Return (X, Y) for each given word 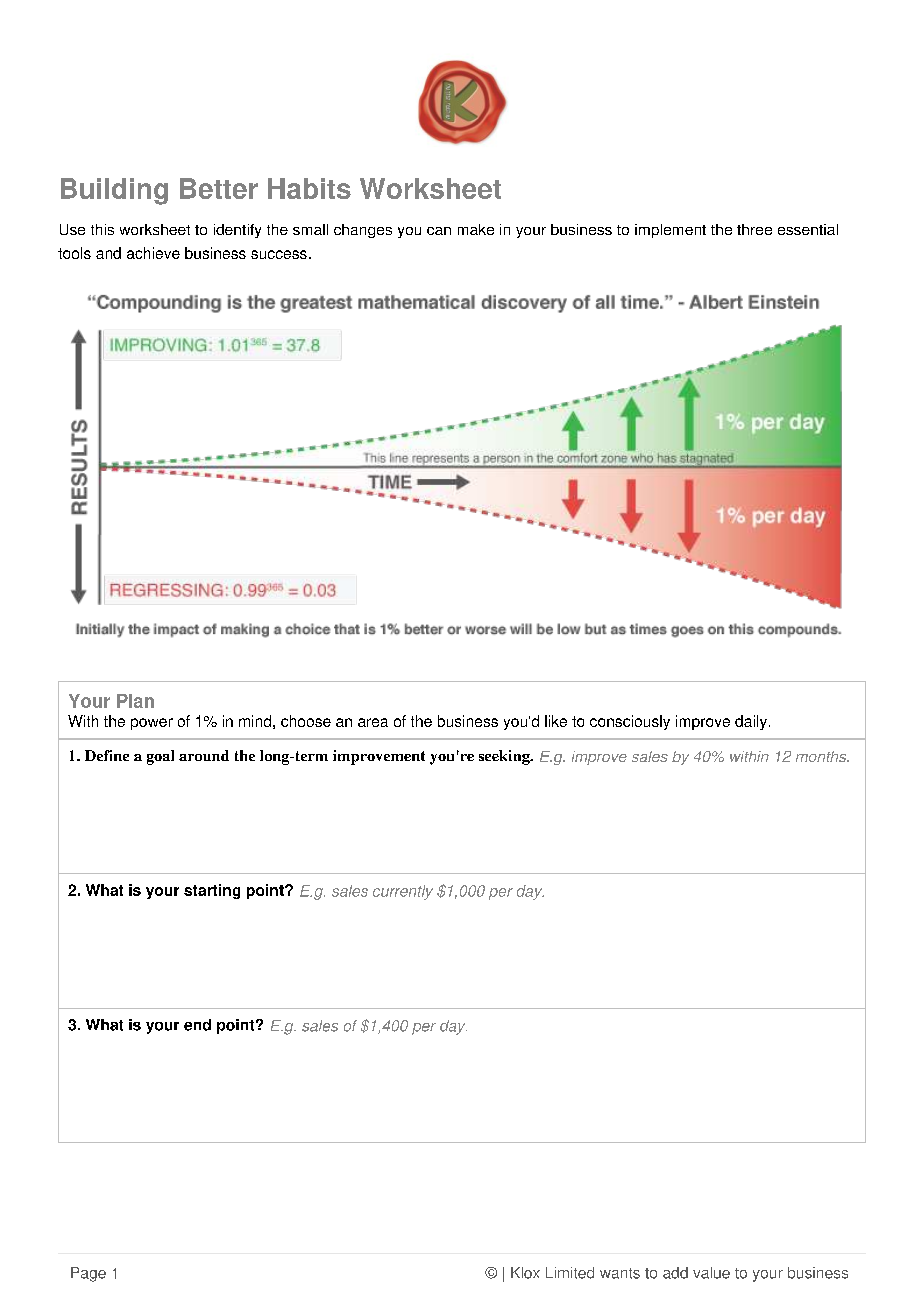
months (822, 756)
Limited (570, 1273)
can (439, 231)
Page (88, 1274)
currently (403, 892)
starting (212, 891)
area (373, 722)
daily (751, 722)
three (754, 229)
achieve (153, 253)
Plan (135, 701)
